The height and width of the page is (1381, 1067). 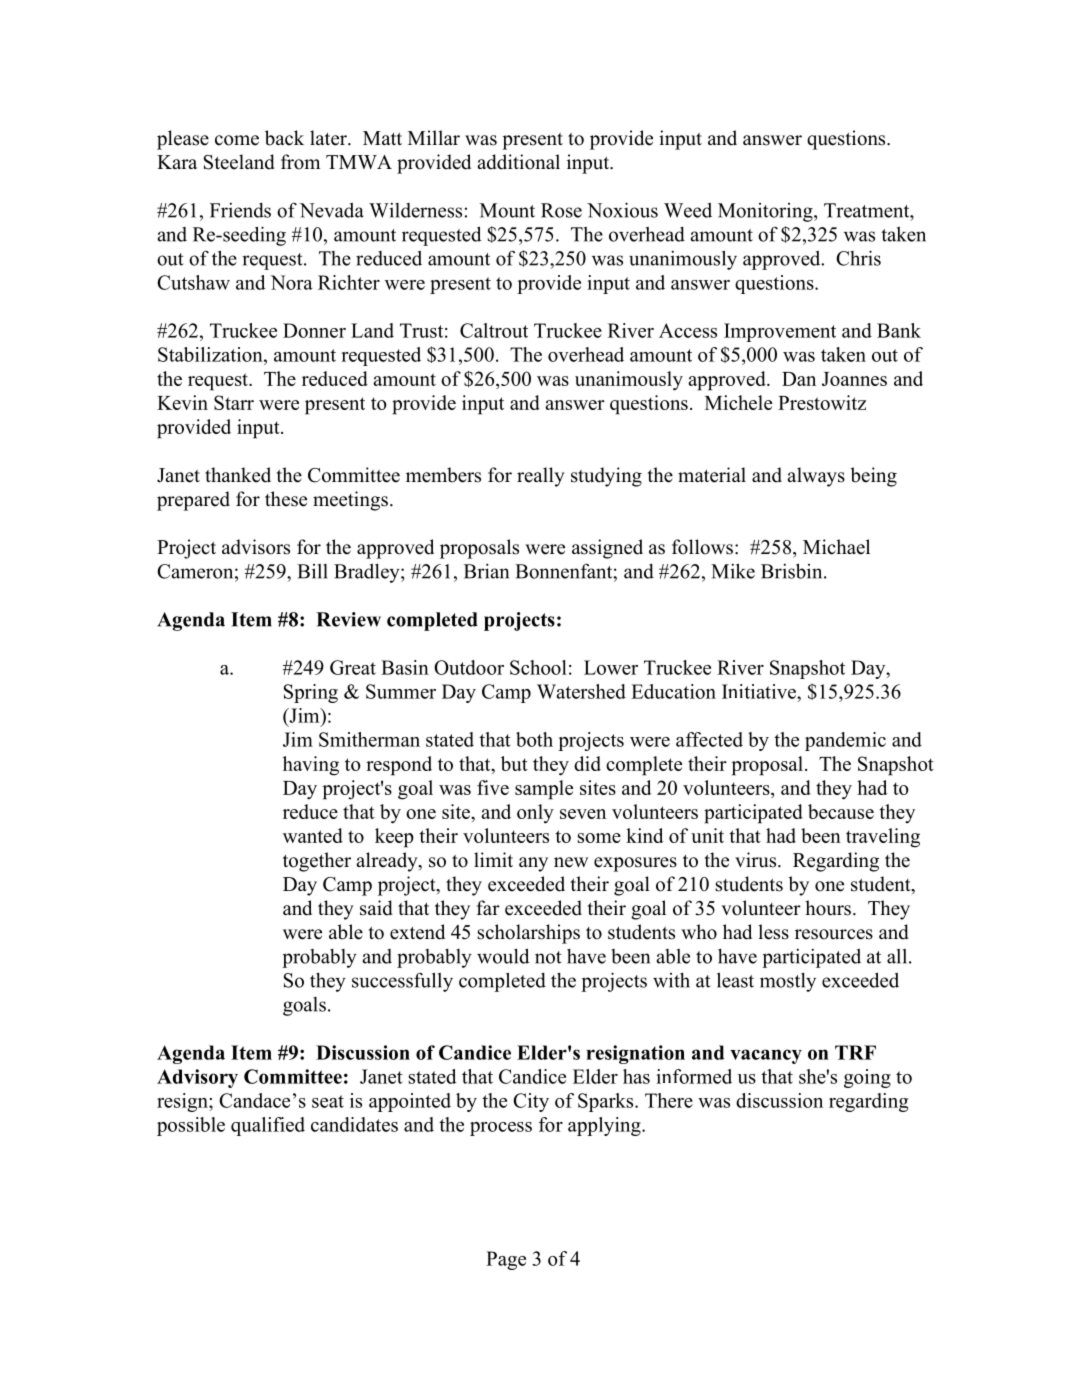 What do you see at coordinates (506, 1260) in the page?
I see `Page` at bounding box center [506, 1260].
